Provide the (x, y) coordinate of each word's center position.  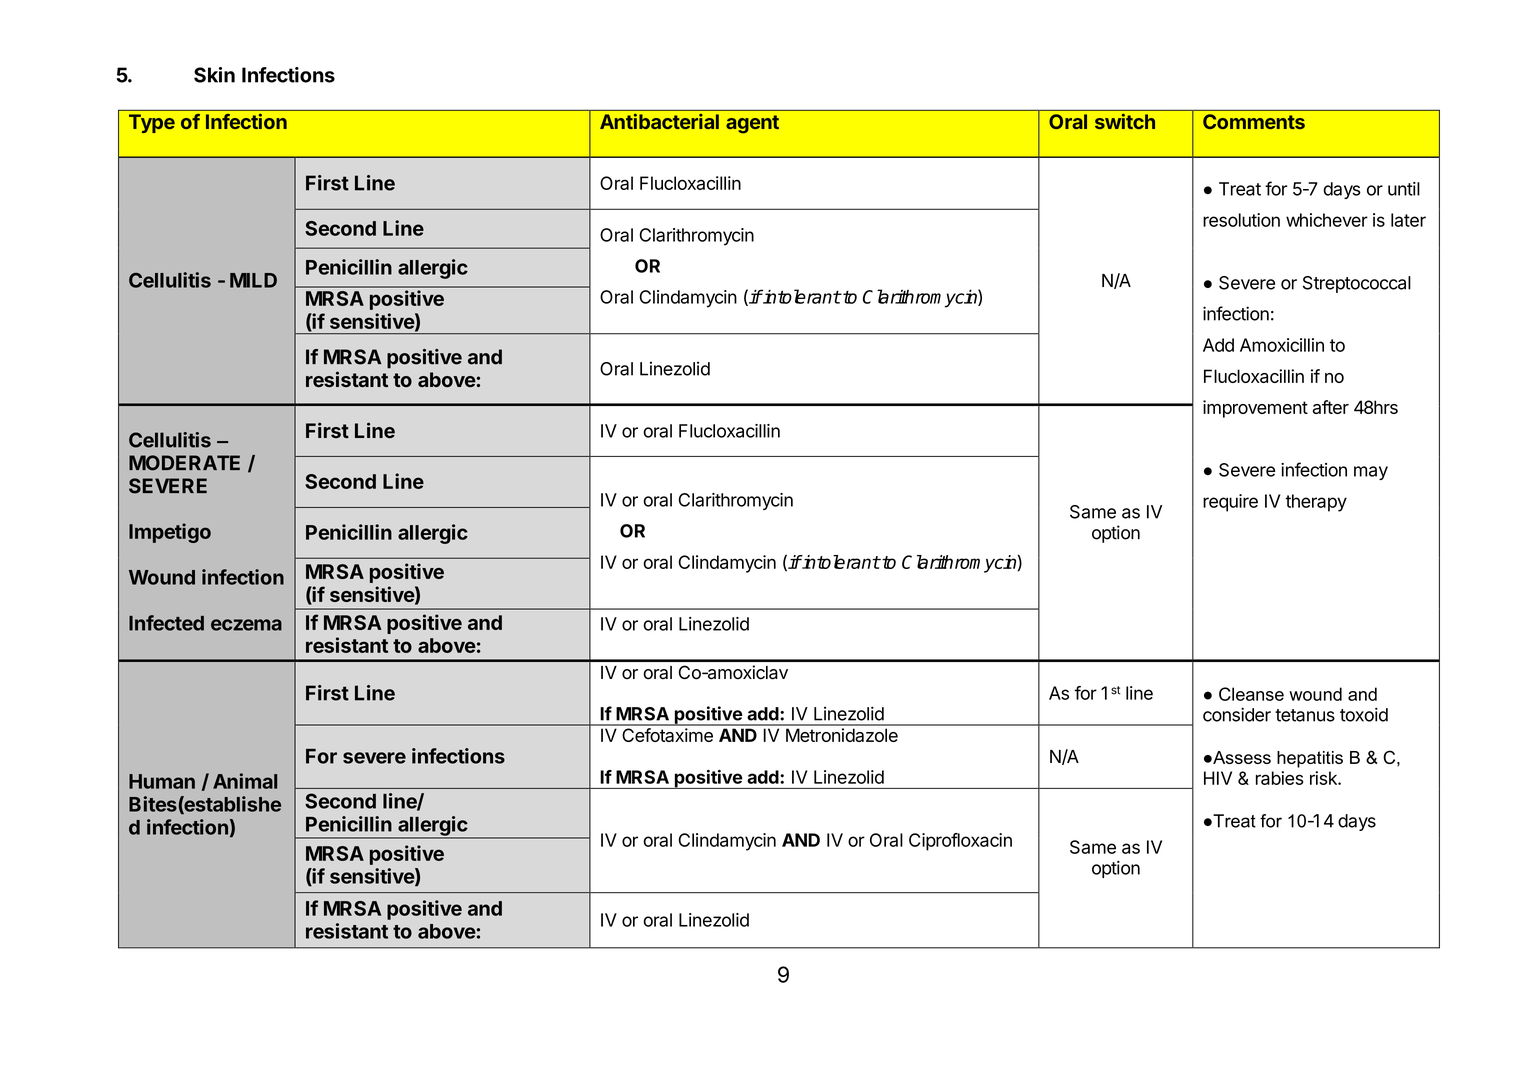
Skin (214, 75)
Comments (1254, 121)
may (1371, 473)
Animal (245, 781)
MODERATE (184, 463)
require (1230, 503)
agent (752, 124)
